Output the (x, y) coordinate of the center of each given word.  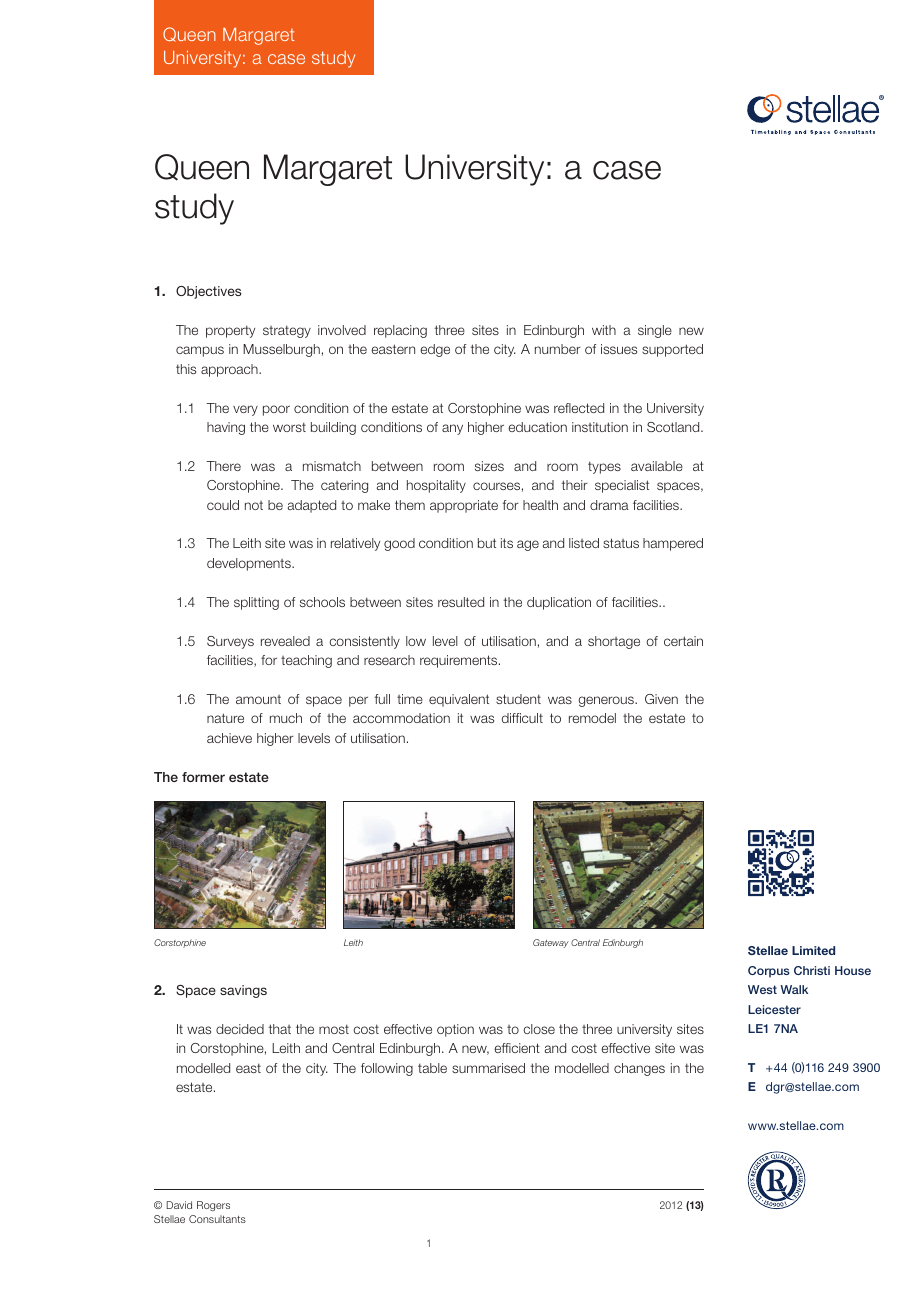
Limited (813, 950)
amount (258, 699)
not (254, 505)
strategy (287, 331)
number (558, 349)
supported (672, 350)
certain (683, 641)
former (203, 777)
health (540, 505)
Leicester (774, 1009)
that (280, 1029)
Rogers (213, 1206)
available (657, 466)
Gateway (551, 943)
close (539, 1029)
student (518, 699)
